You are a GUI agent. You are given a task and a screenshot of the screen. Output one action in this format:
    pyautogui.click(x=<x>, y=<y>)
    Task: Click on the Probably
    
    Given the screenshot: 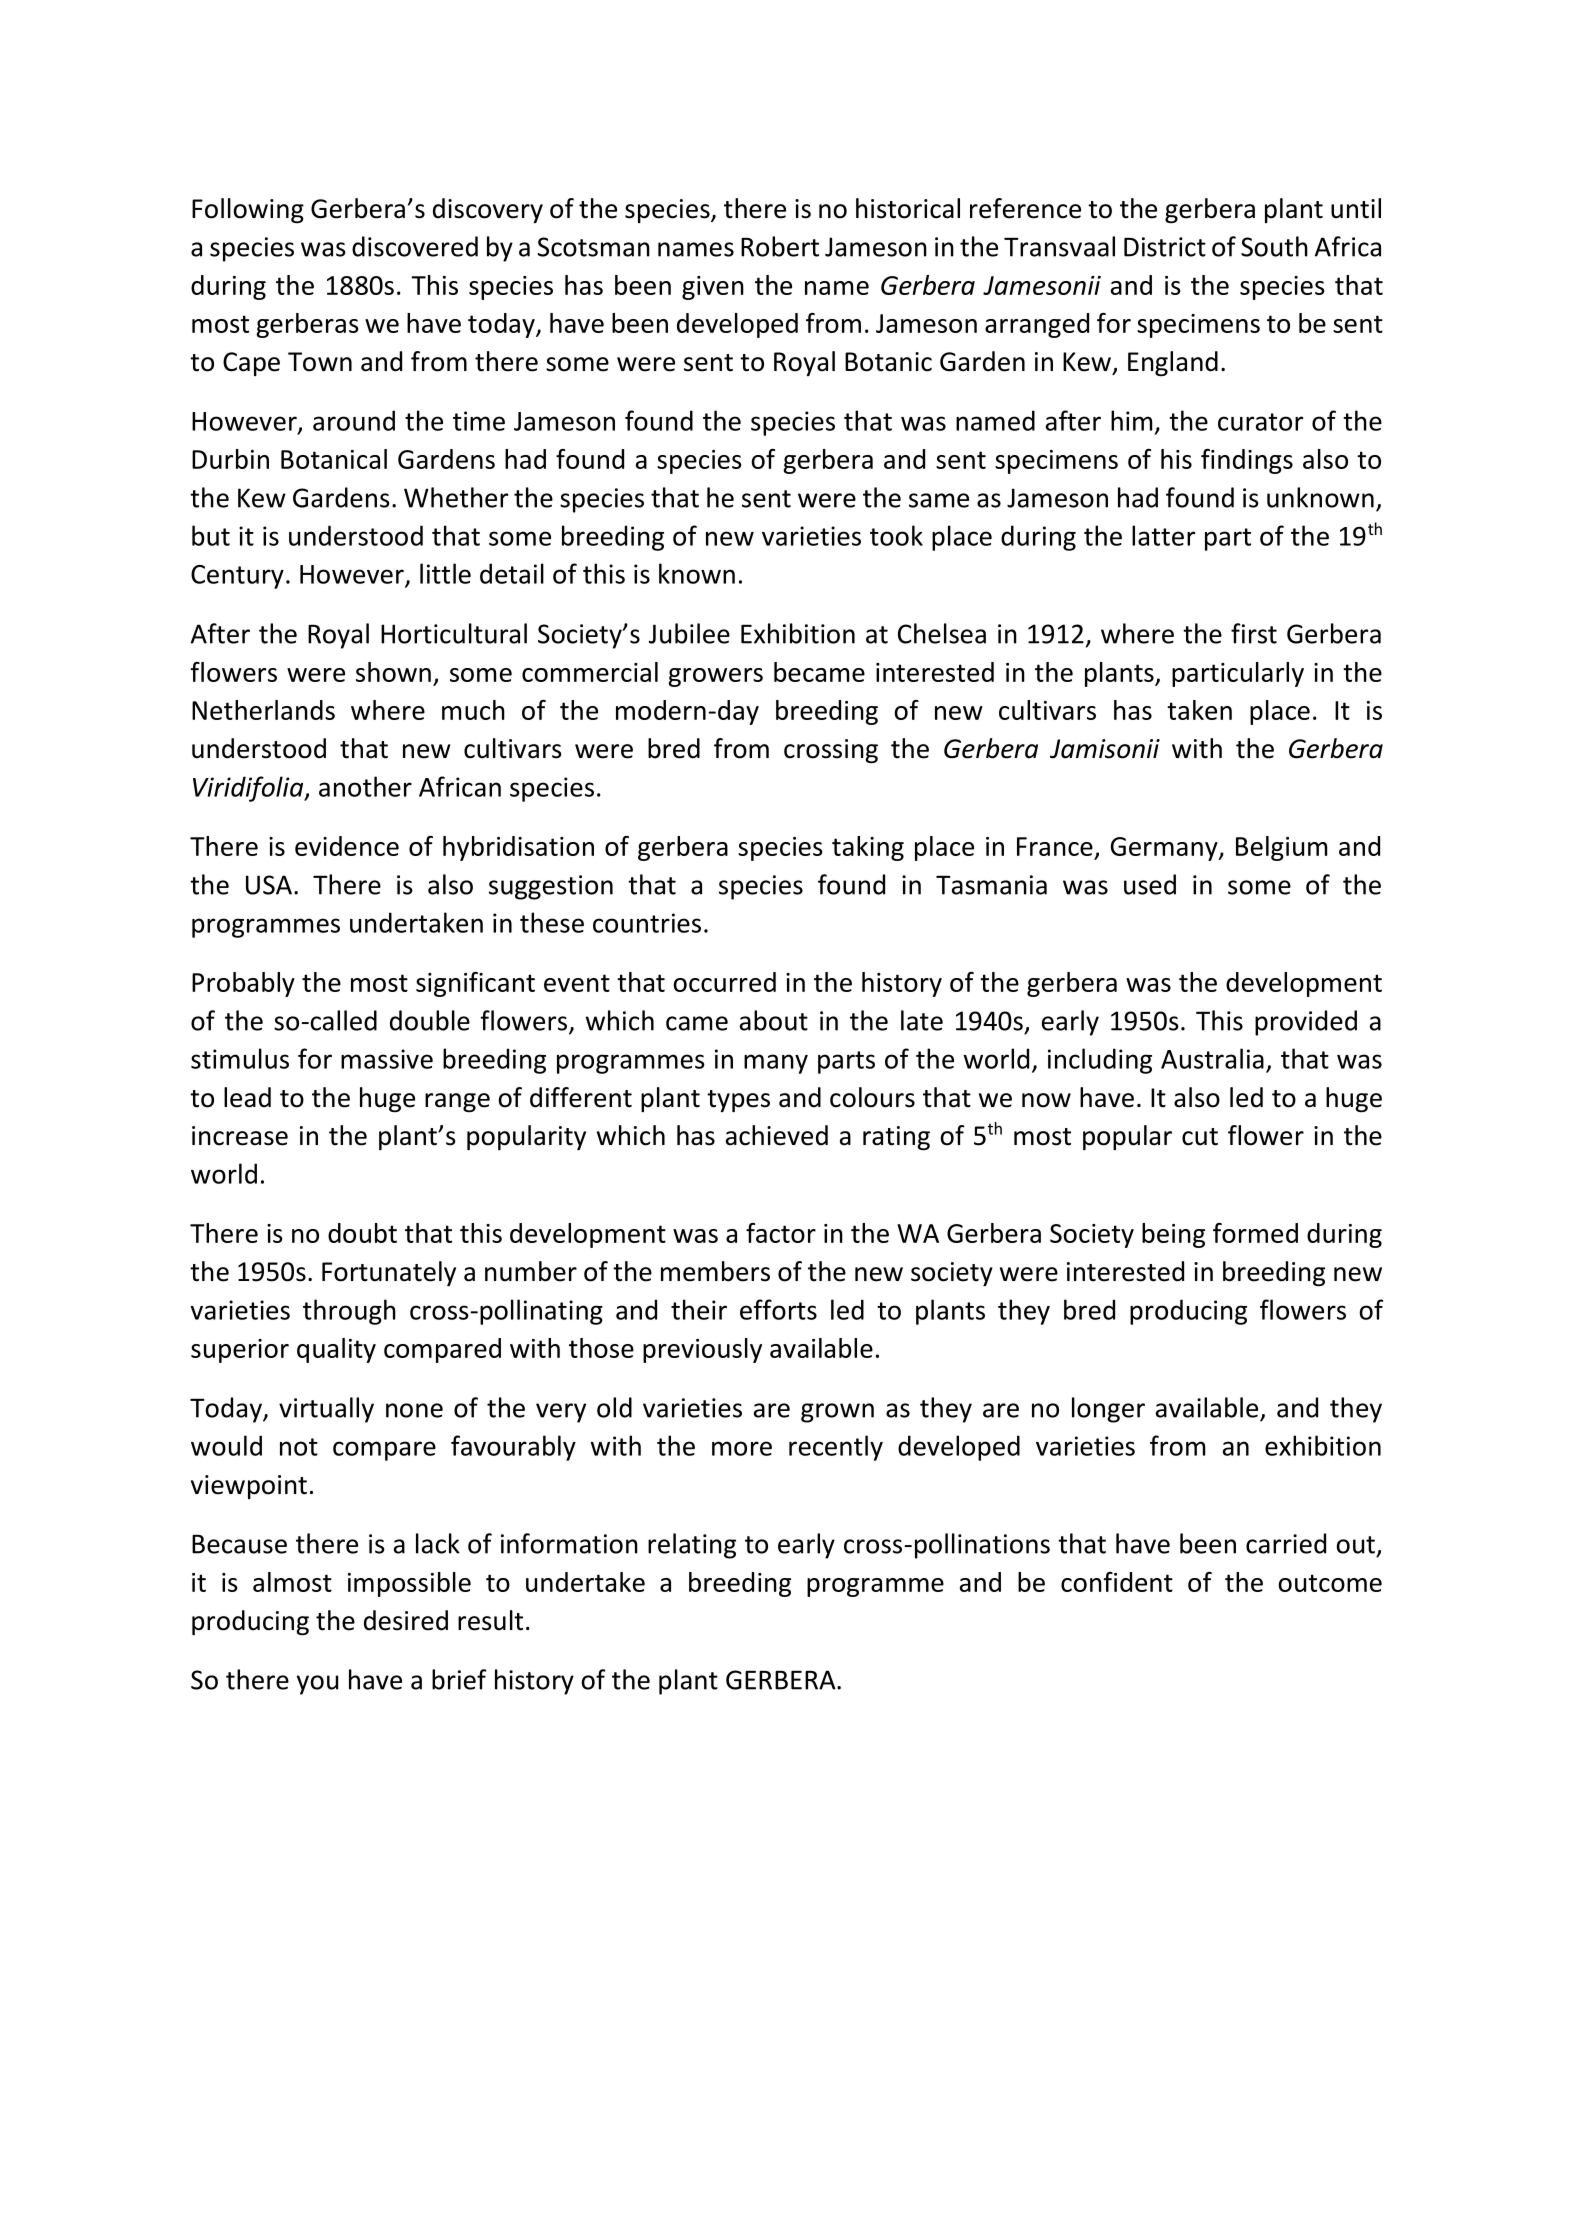 What is the action you would take?
    pyautogui.click(x=243, y=984)
